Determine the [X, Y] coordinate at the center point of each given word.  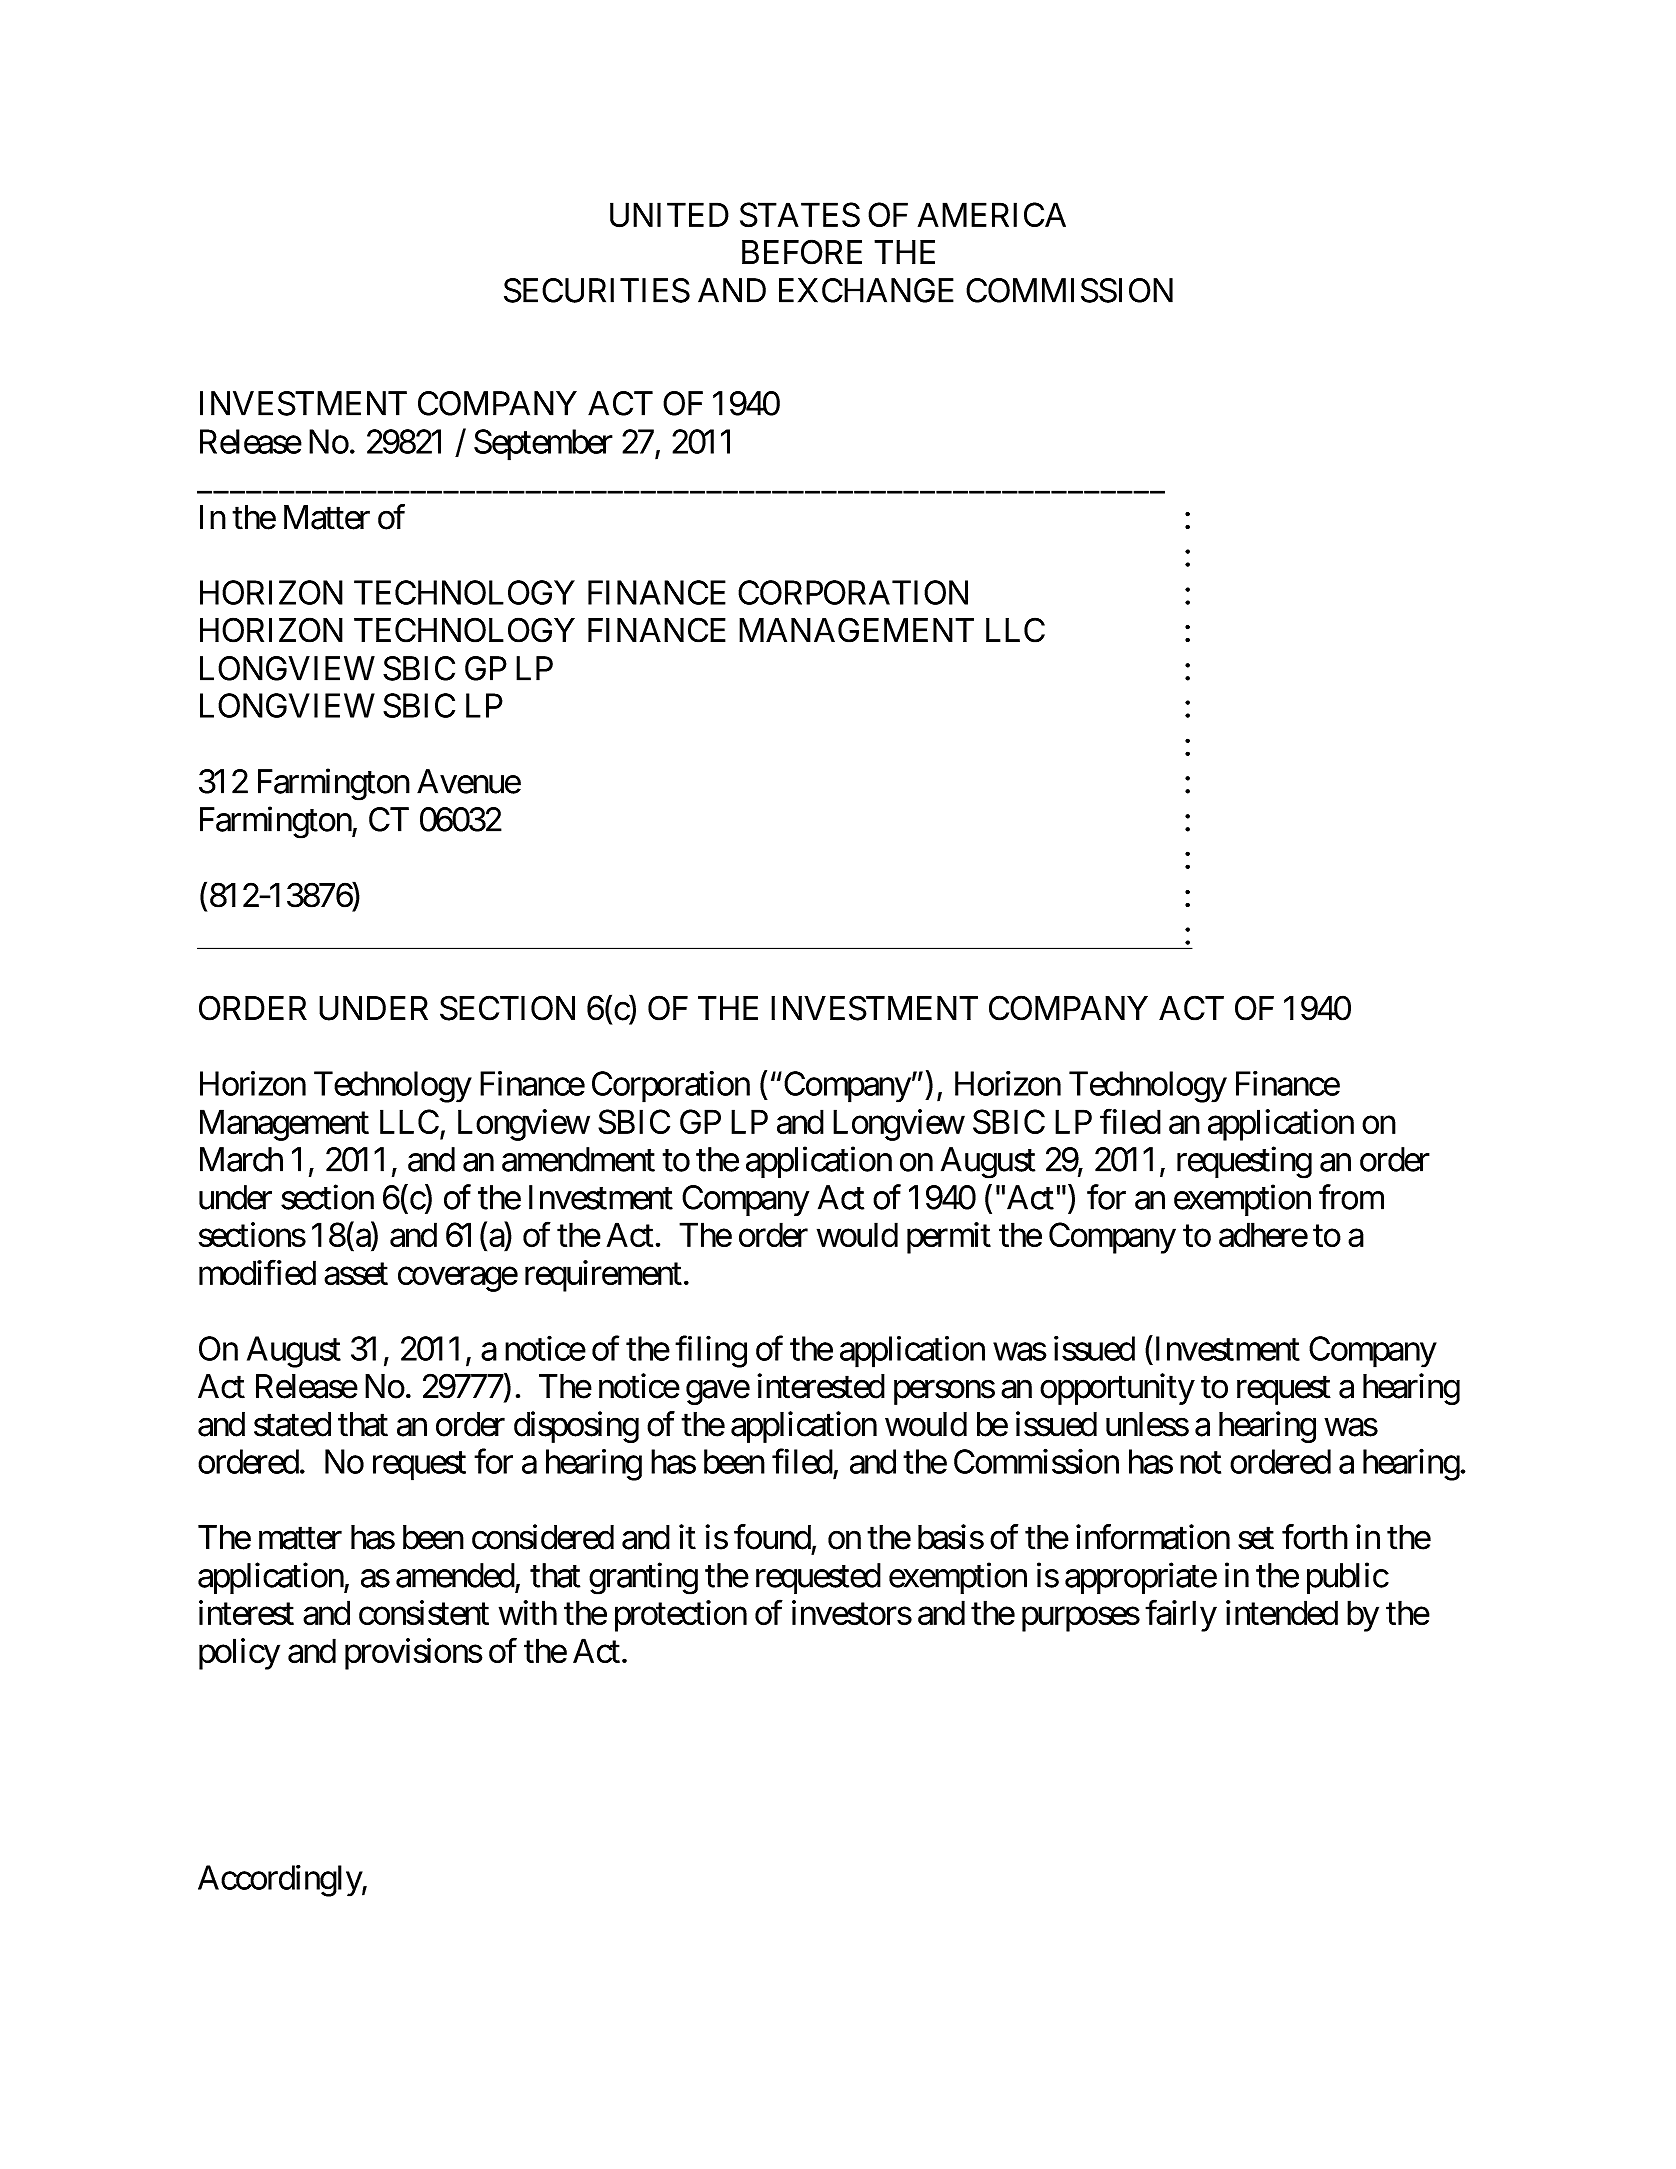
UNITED [669, 215]
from [1351, 1197]
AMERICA [992, 214]
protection [681, 1616]
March [241, 1159]
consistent [424, 1613]
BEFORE [802, 252]
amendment [578, 1159]
